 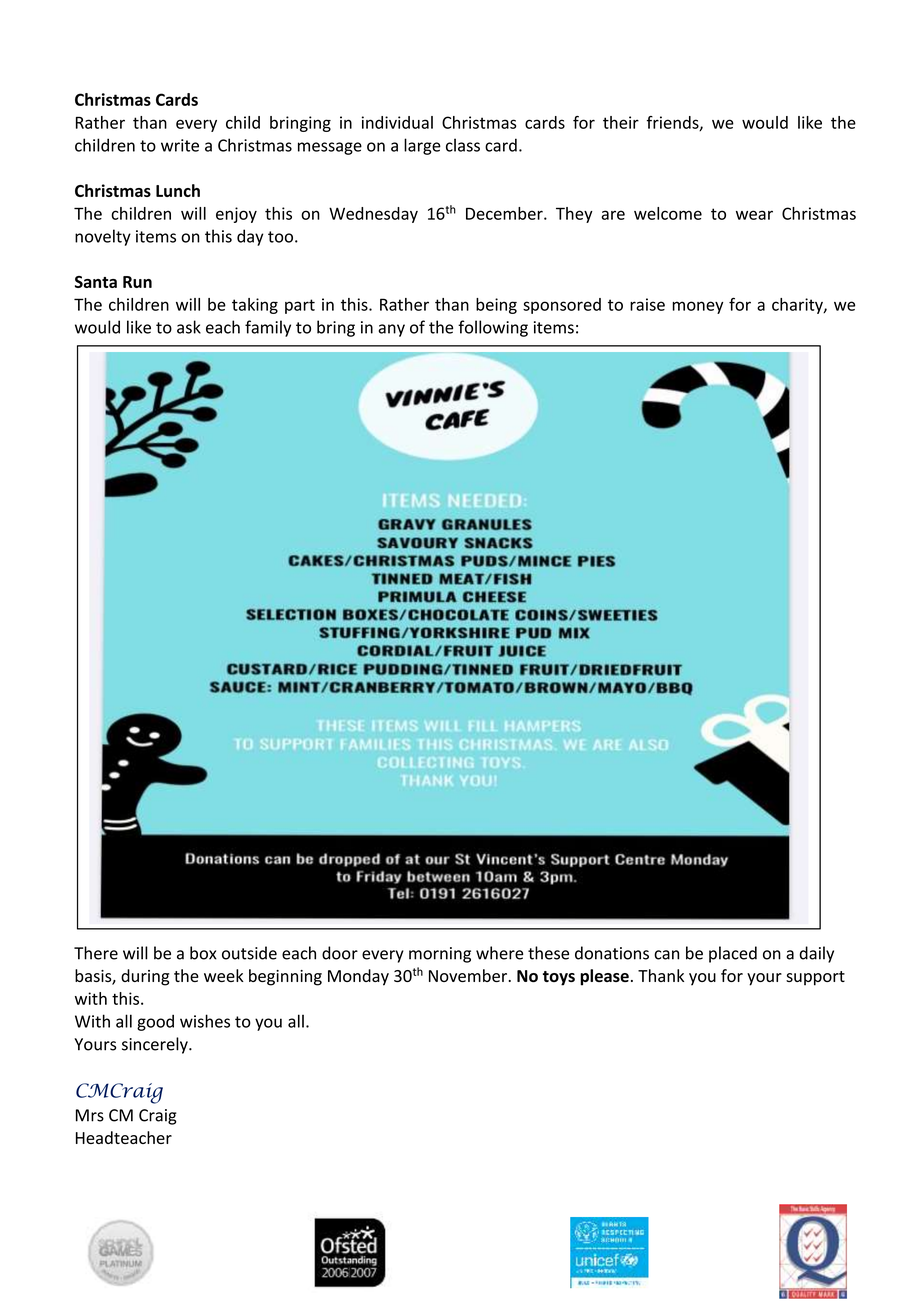 What do you see at coordinates (180, 145) in the page?
I see `write` at bounding box center [180, 145].
